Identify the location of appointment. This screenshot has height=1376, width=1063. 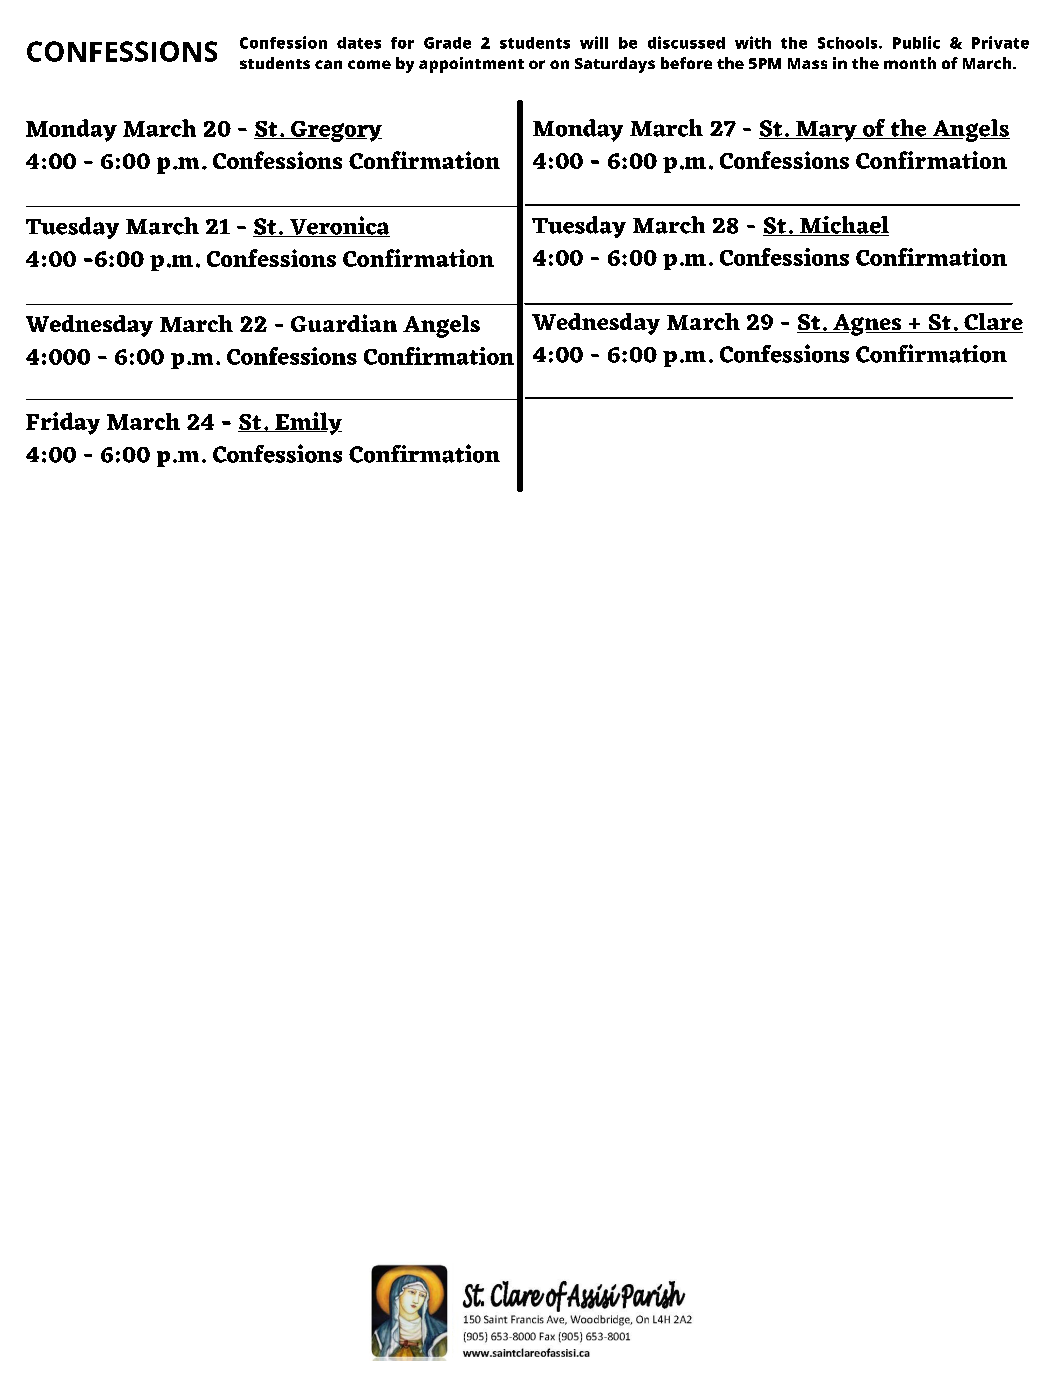
(471, 65).
